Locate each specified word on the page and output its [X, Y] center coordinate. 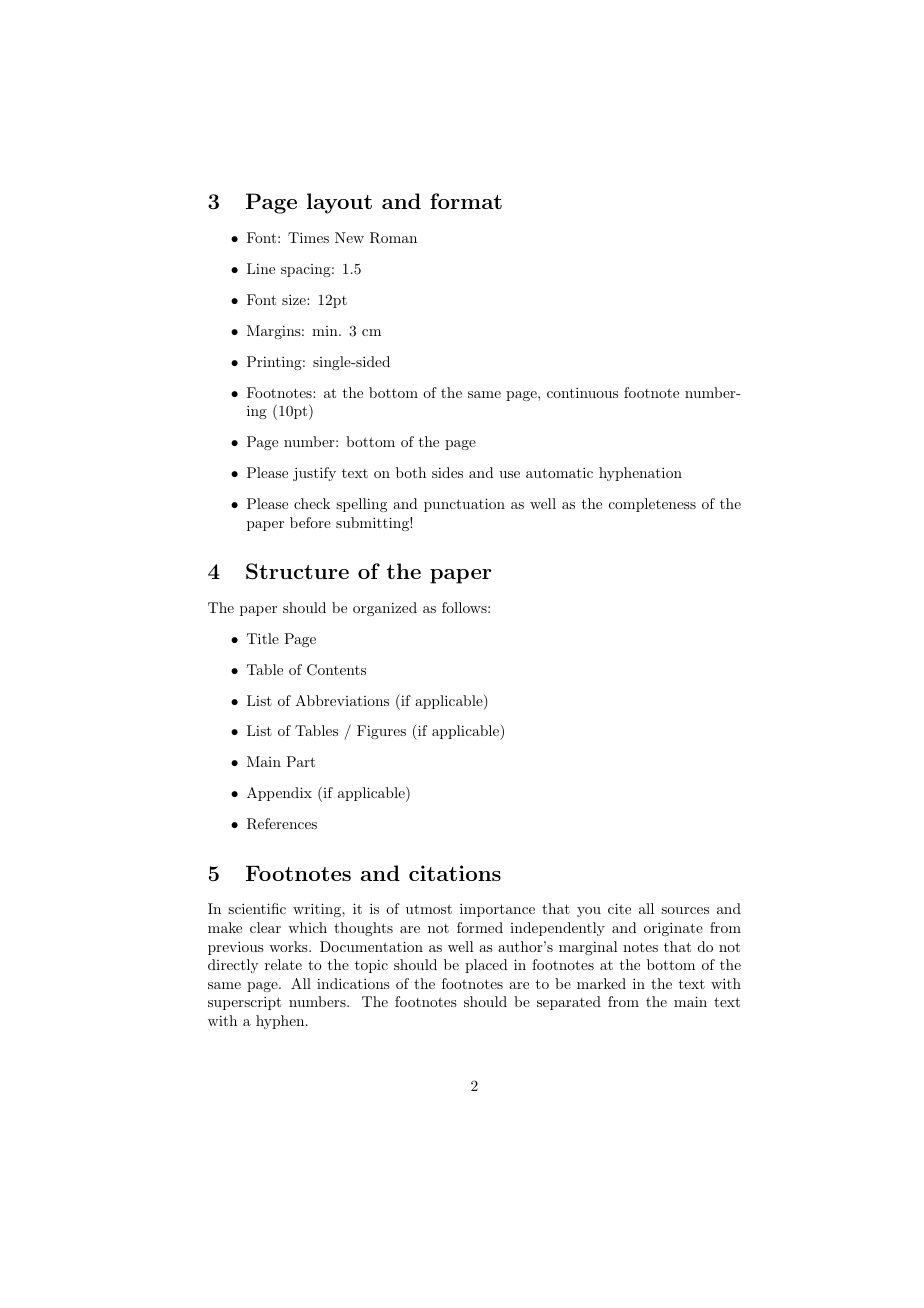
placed [486, 966]
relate [283, 964]
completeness [652, 505]
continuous [582, 392]
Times [308, 237]
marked [601, 983]
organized [385, 609]
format [466, 201]
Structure [297, 571]
